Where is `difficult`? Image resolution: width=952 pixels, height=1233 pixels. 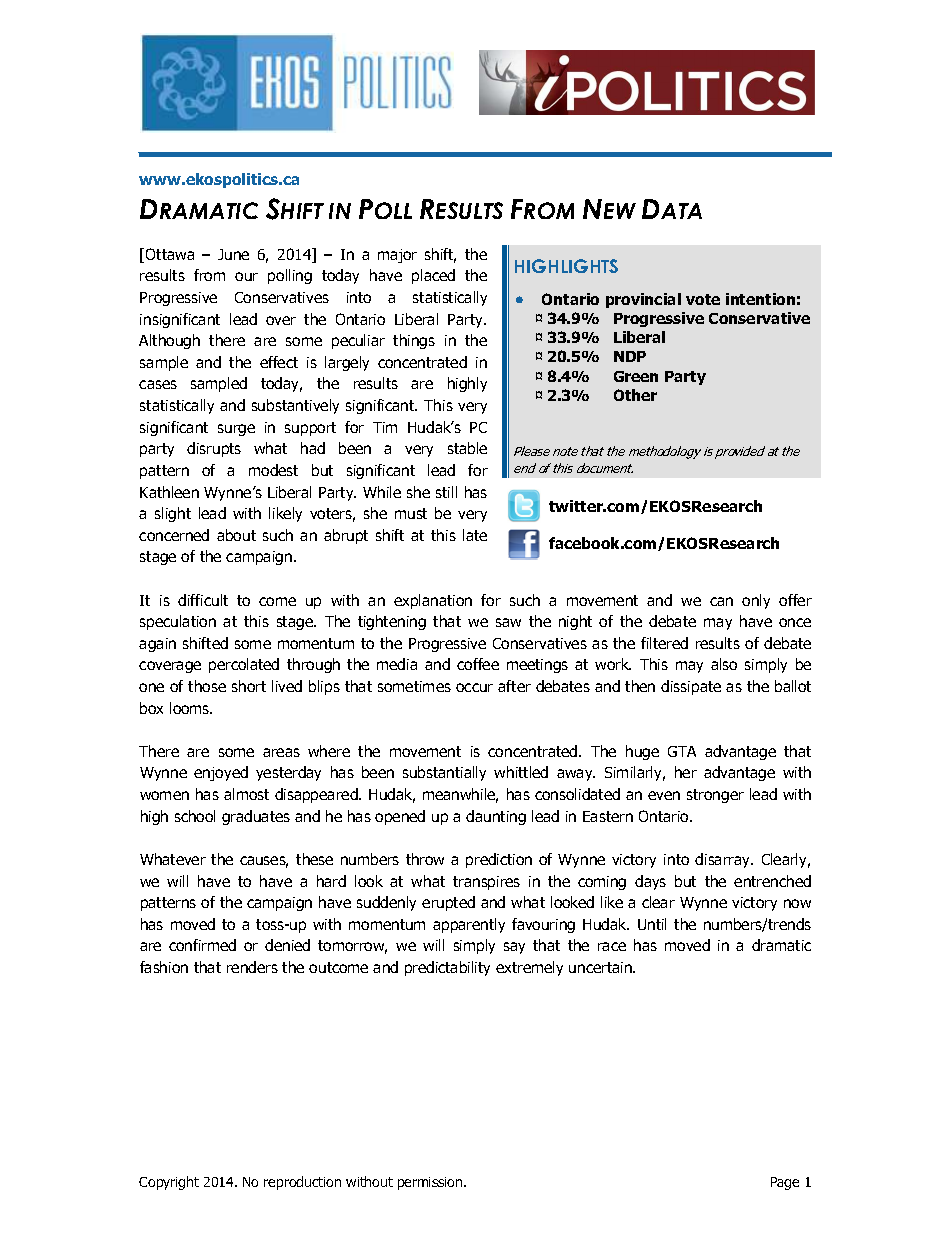
difficult is located at coordinates (203, 600).
